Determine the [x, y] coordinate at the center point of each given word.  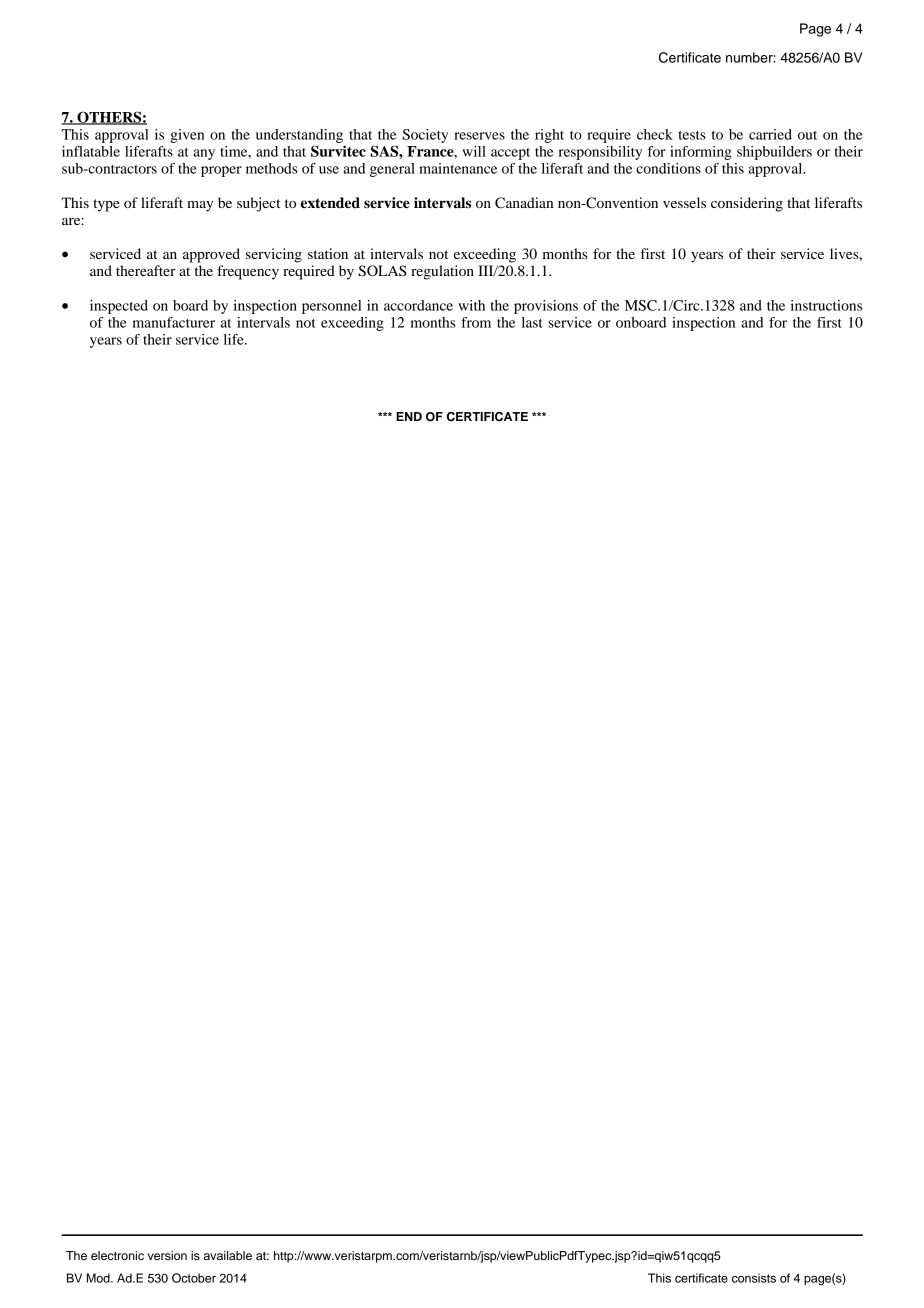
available [227, 1255]
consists [754, 1278]
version [167, 1255]
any [204, 154]
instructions [826, 305]
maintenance [458, 168]
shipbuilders [774, 153]
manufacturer [174, 322]
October [194, 1278]
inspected [119, 307]
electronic [117, 1255]
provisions [546, 307]
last [532, 322]
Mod [99, 1278]
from [476, 322]
